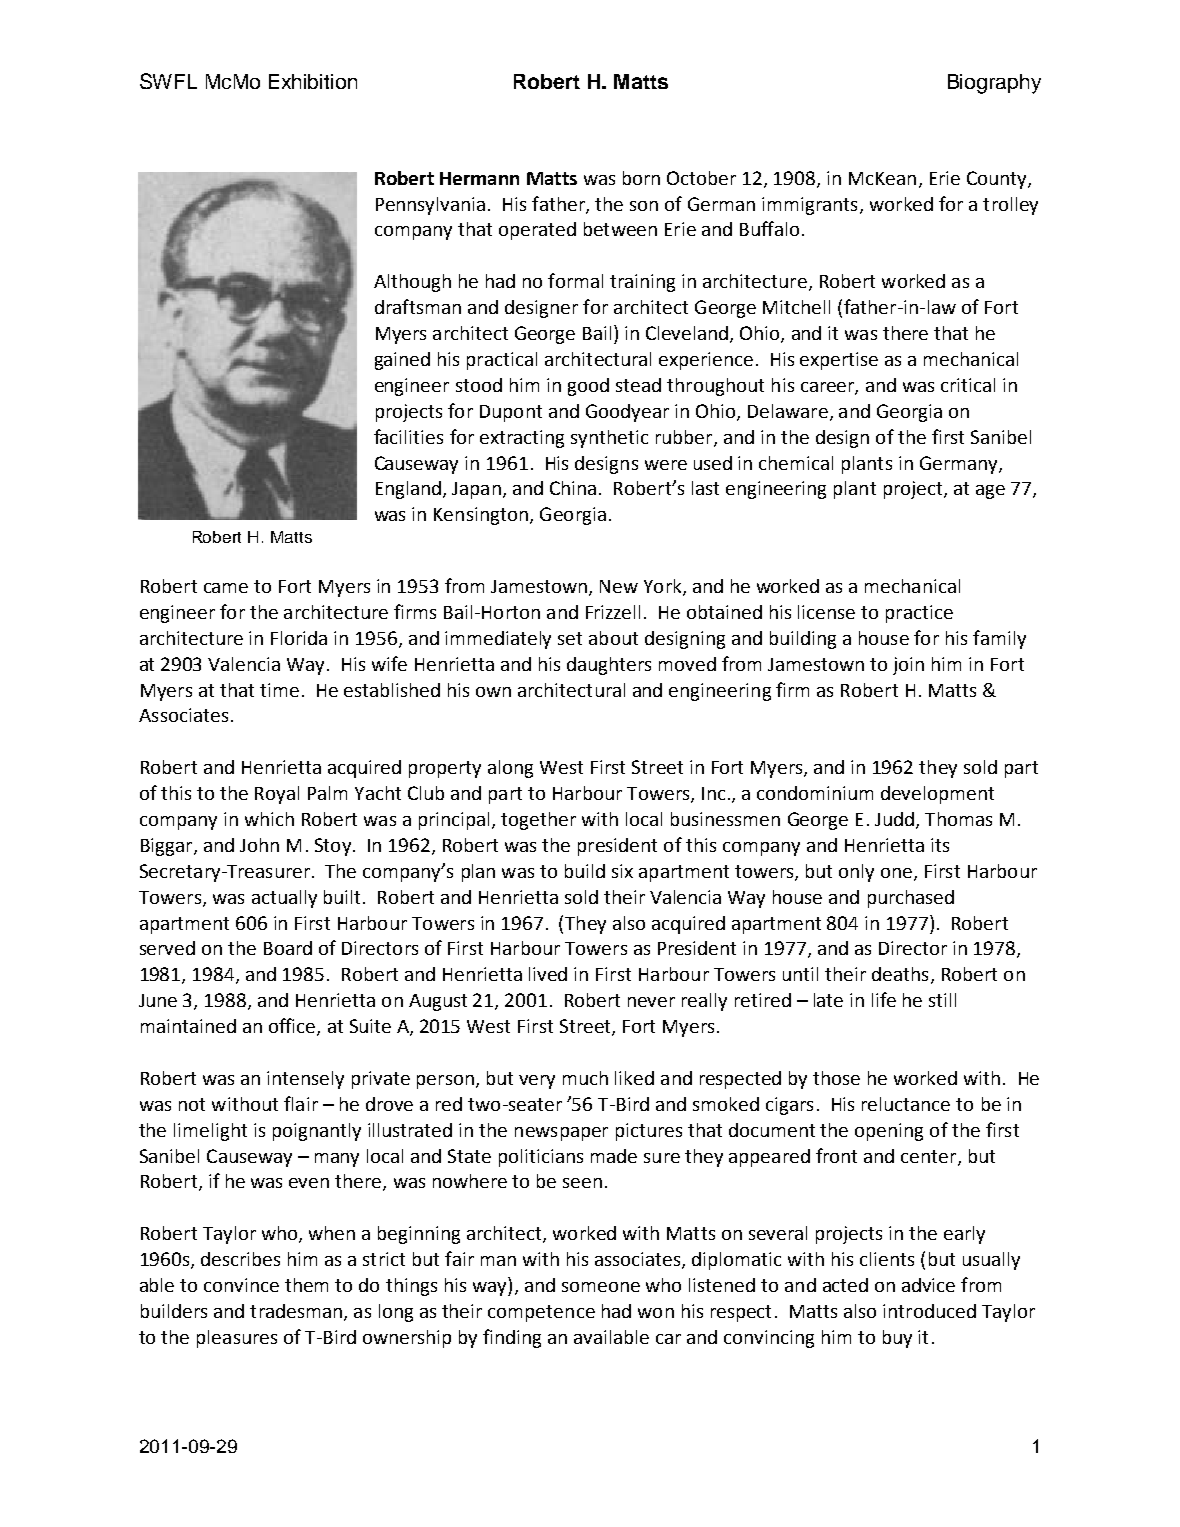 This image has width=1180, height=1527. I want to click on born, so click(641, 178).
